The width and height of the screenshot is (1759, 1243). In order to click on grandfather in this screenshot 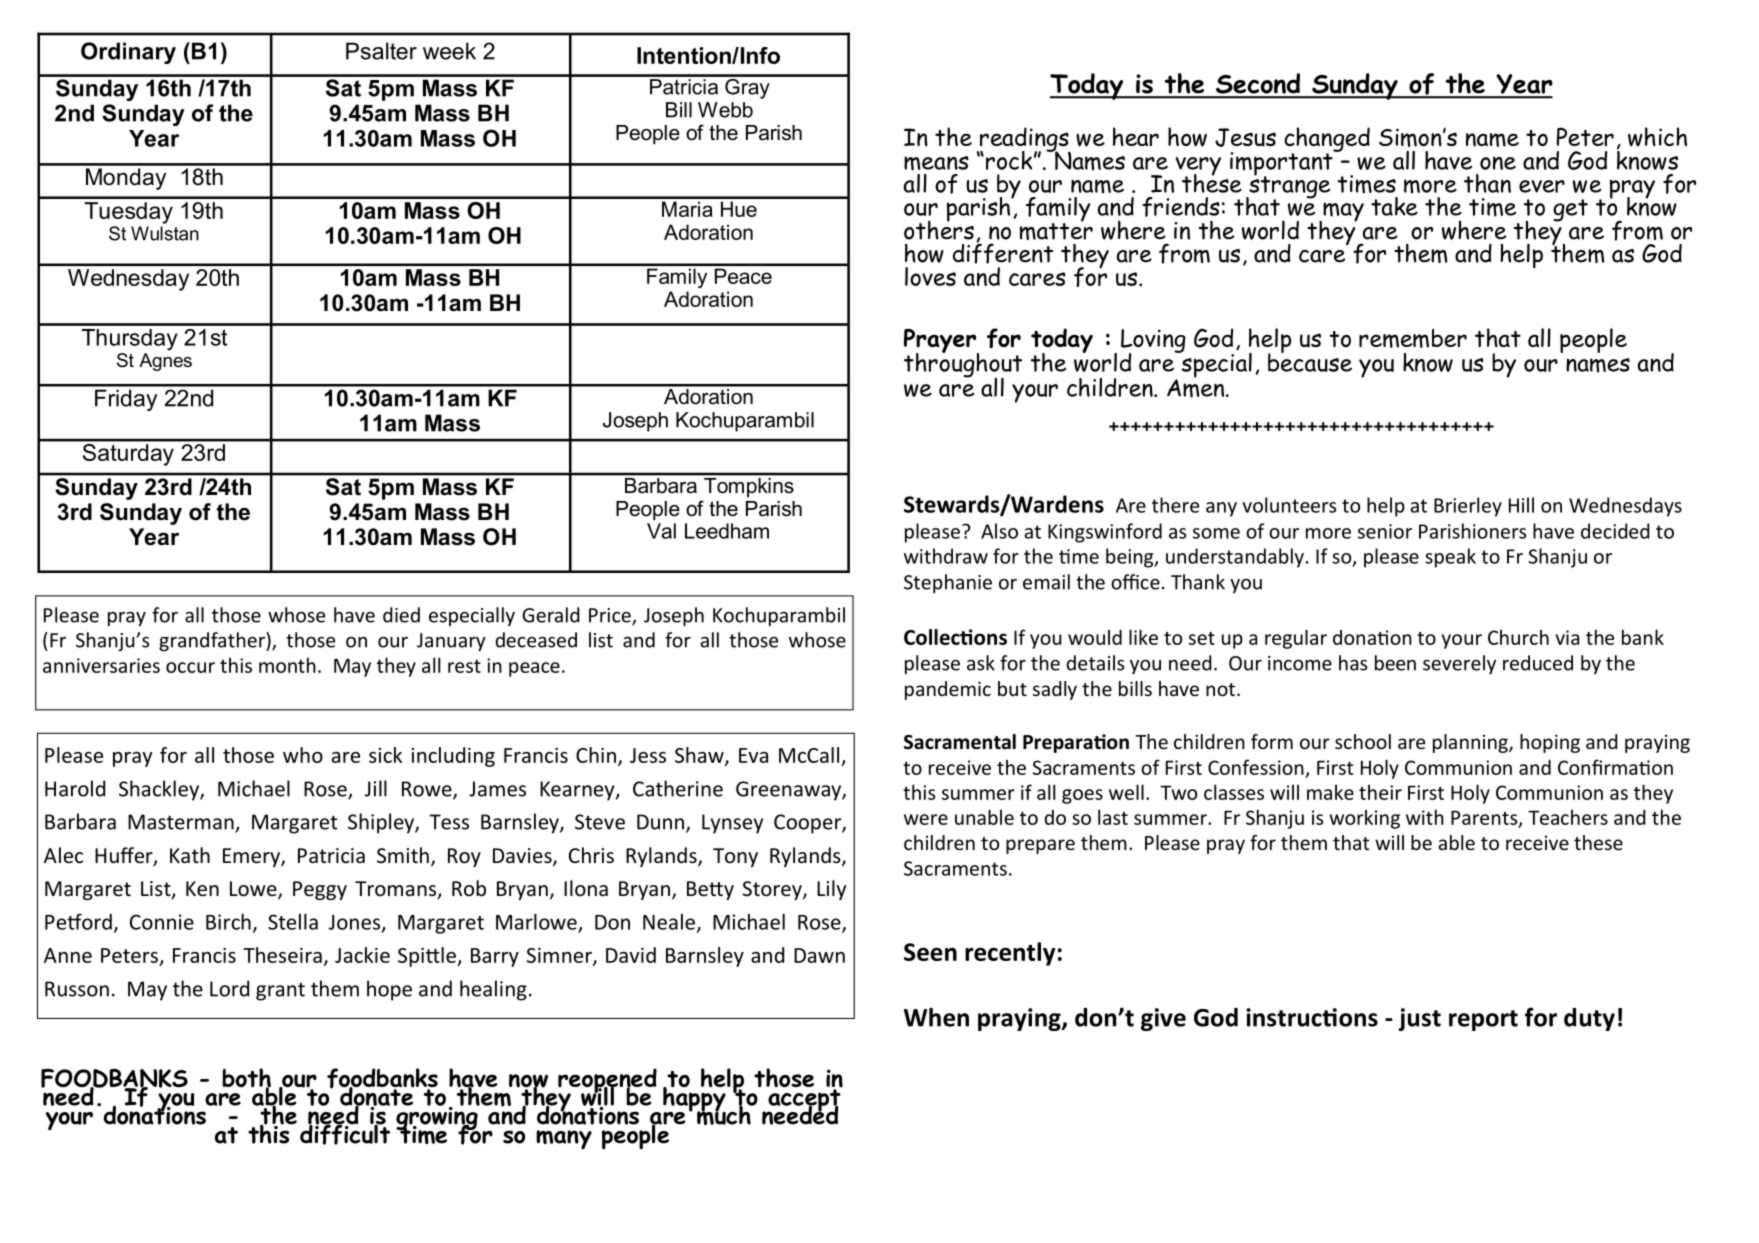, I will do `click(213, 641)`.
